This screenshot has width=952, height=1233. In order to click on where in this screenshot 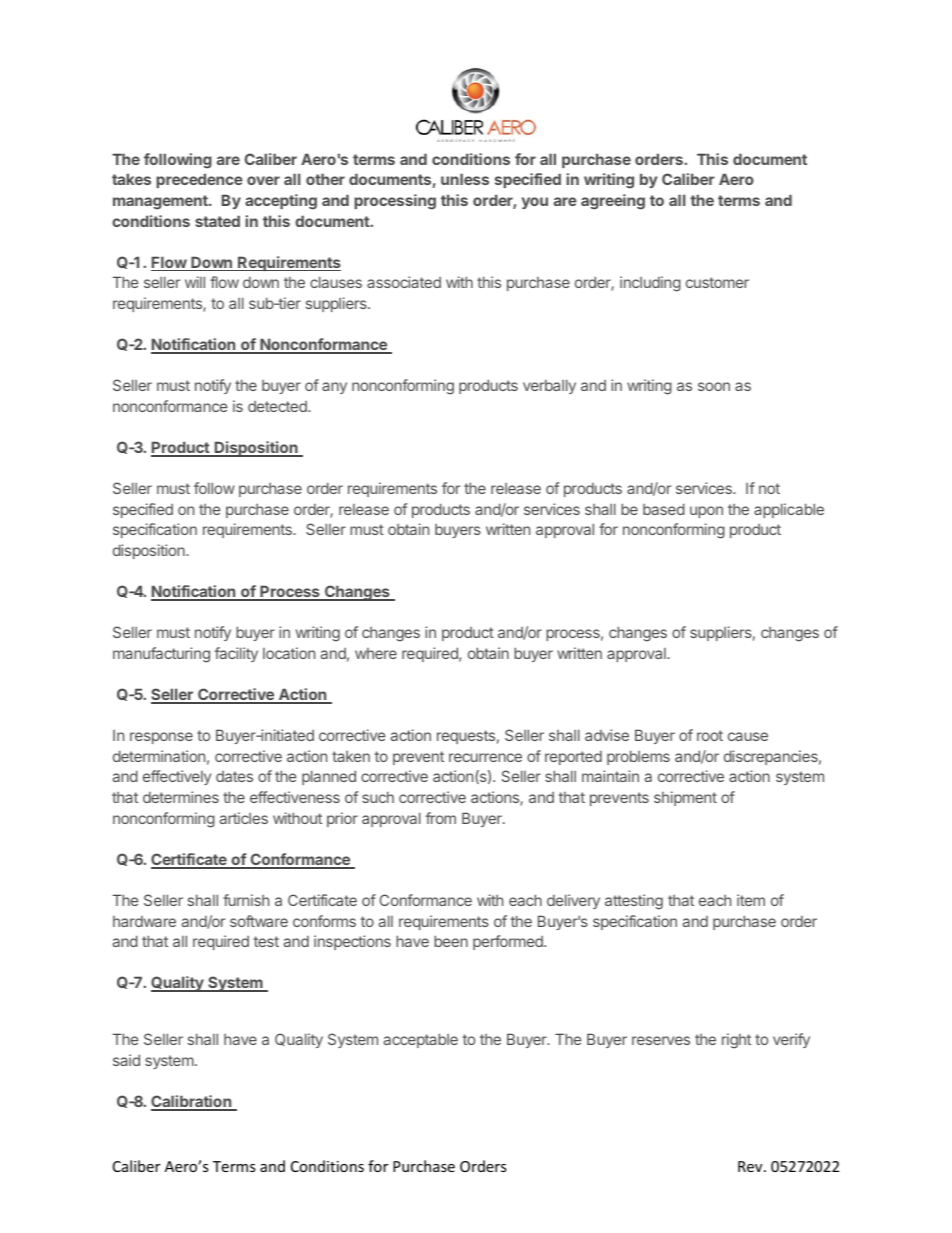, I will do `click(376, 653)`.
